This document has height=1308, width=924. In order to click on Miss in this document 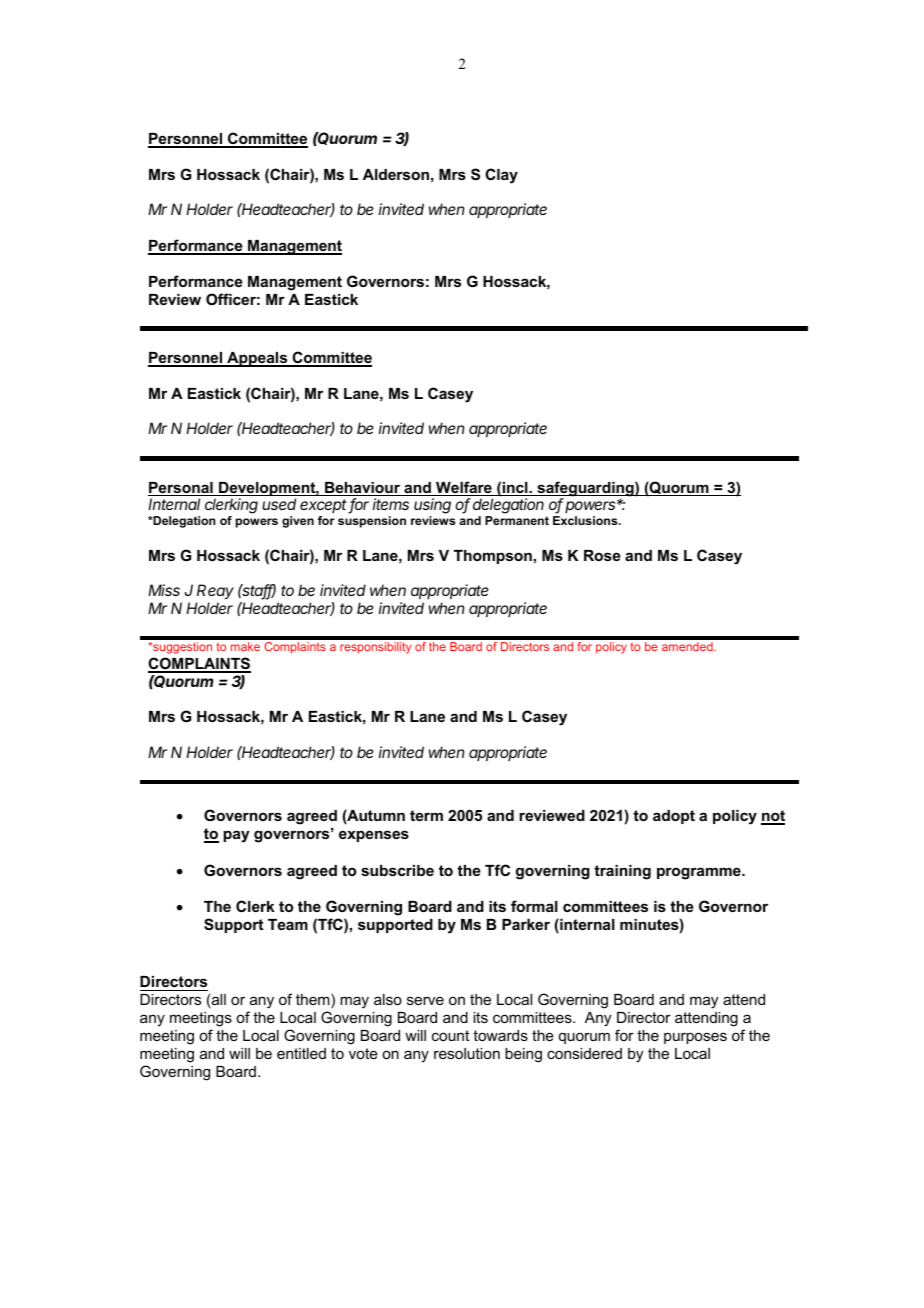, I will do `click(164, 590)`.
